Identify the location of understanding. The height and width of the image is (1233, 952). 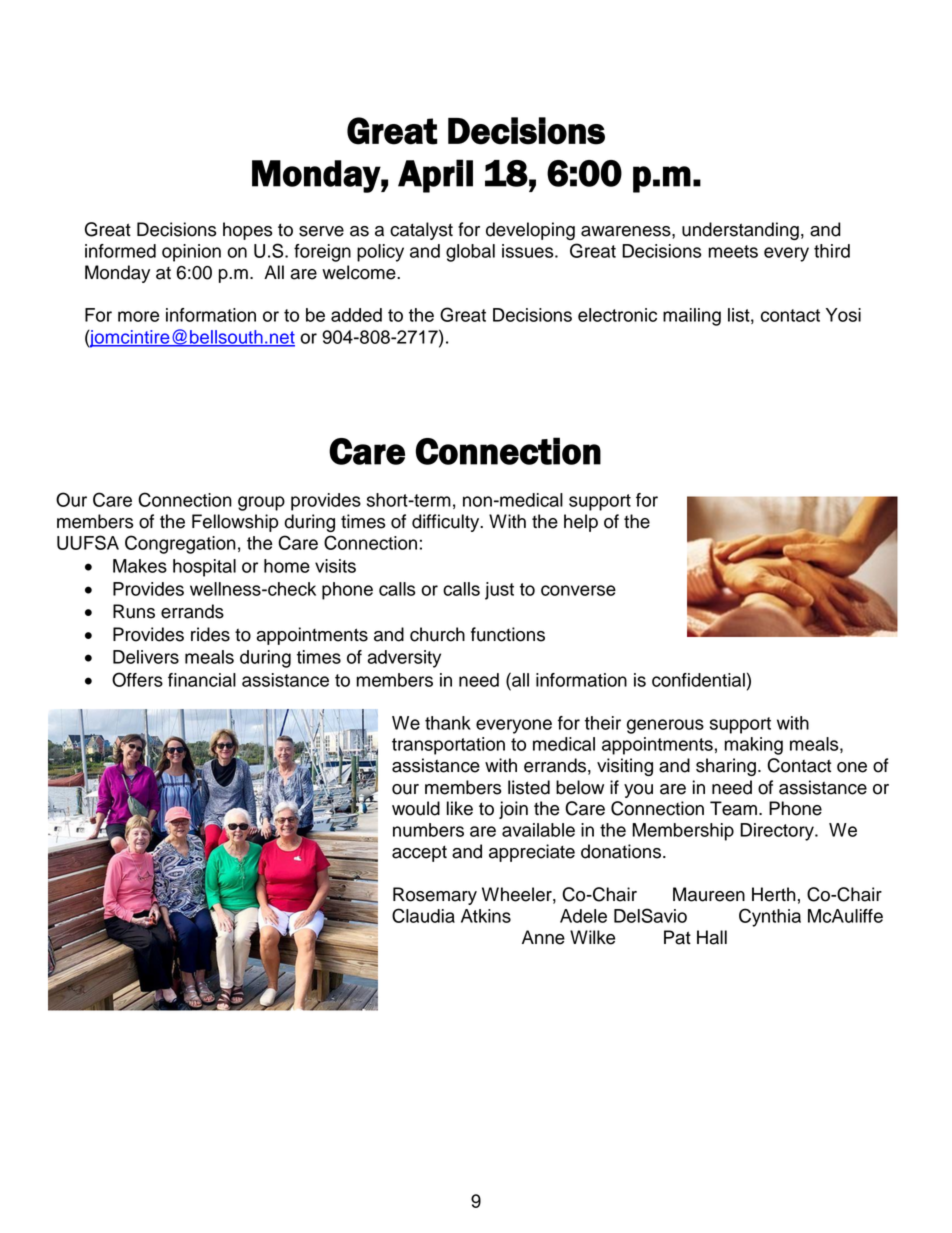
(740, 231).
